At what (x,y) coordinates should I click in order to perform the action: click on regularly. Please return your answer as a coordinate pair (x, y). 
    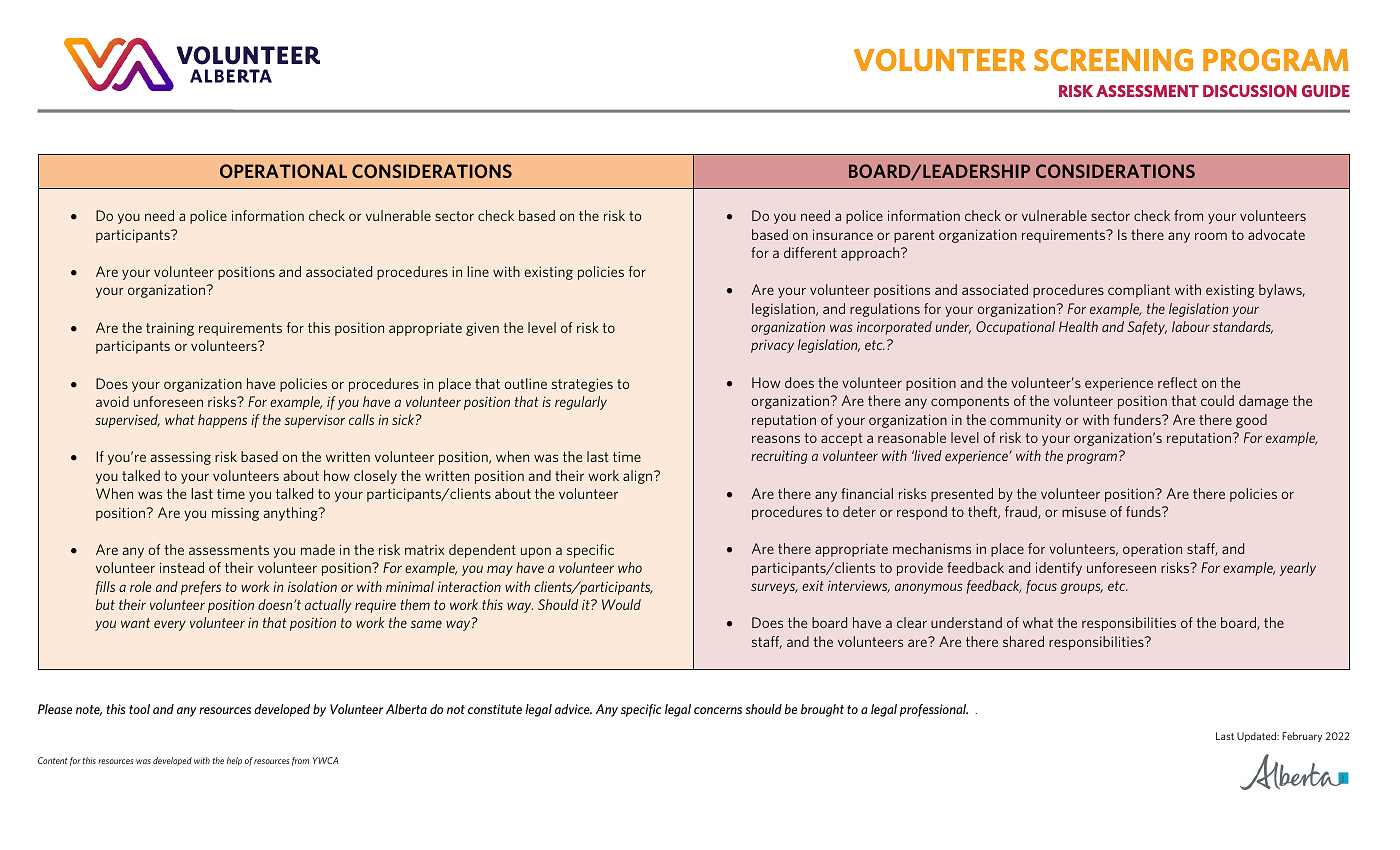
    Looking at the image, I should click on (581, 403).
